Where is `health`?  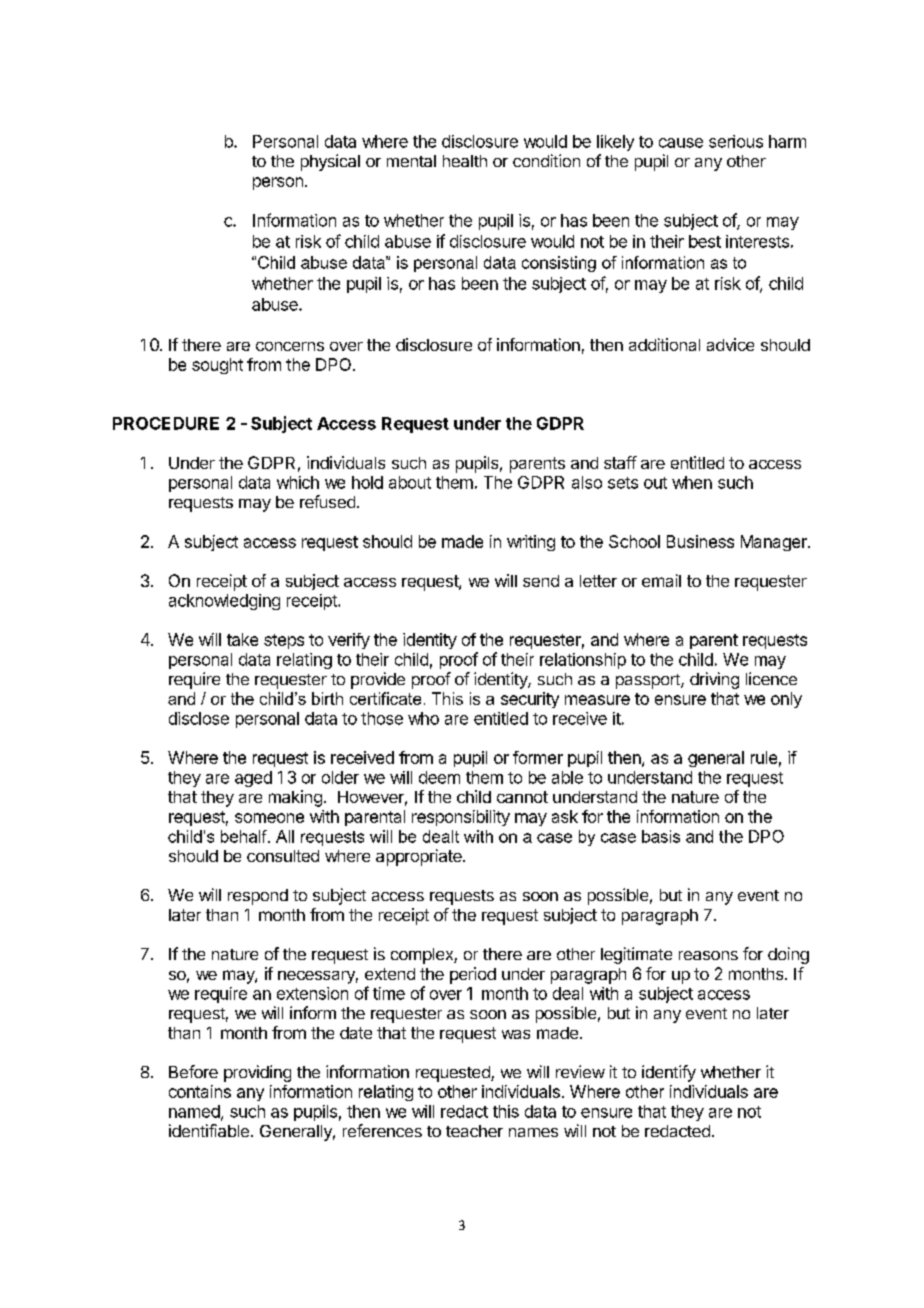 health is located at coordinates (465, 161).
